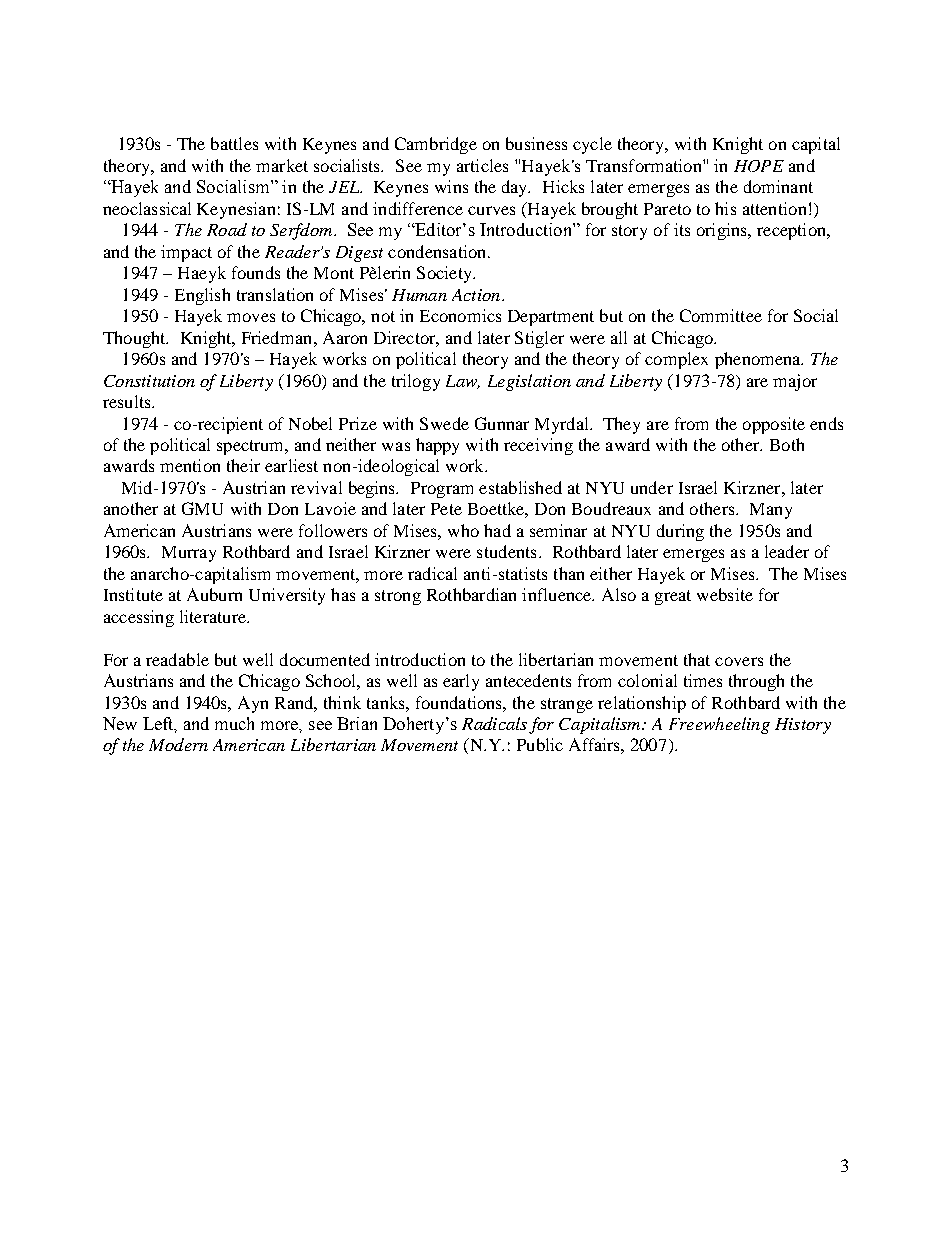 This screenshot has width=952, height=1233. What do you see at coordinates (234, 143) in the screenshot?
I see `battles` at bounding box center [234, 143].
